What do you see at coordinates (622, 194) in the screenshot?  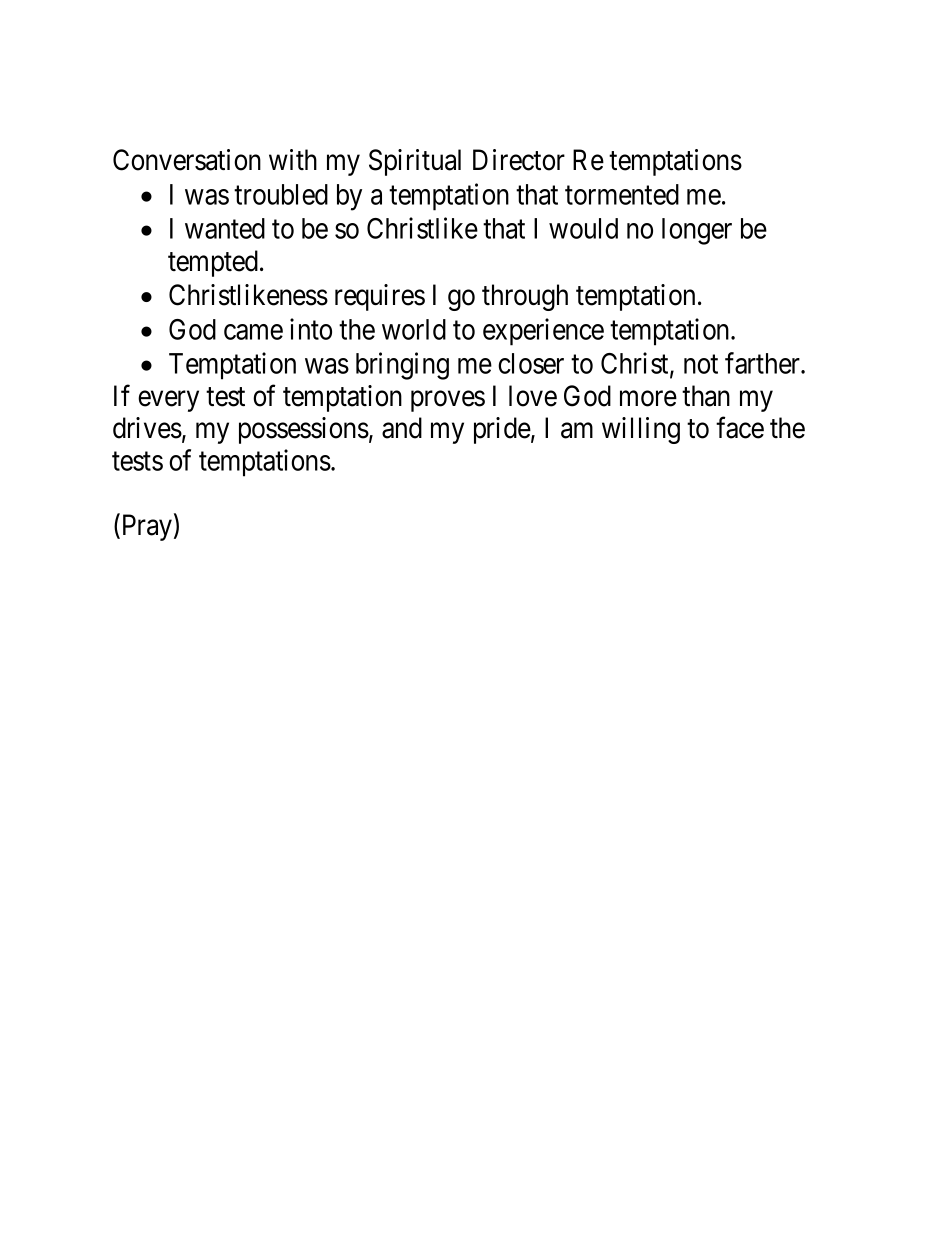 I see `tormented` at bounding box center [622, 194].
